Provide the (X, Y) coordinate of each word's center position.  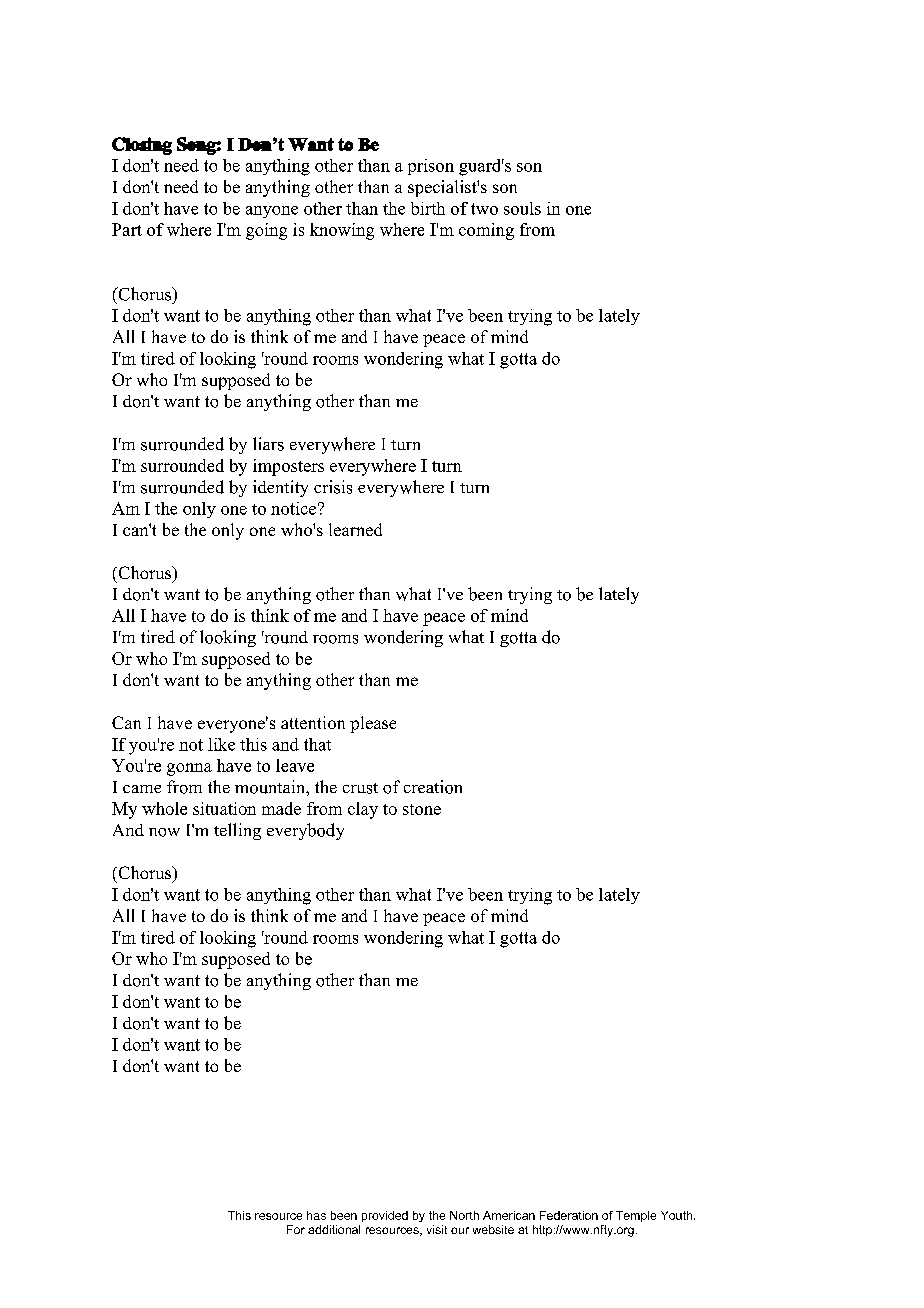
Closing (142, 146)
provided (385, 1216)
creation (433, 787)
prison (431, 167)
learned (355, 529)
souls (522, 208)
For (296, 1229)
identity (280, 488)
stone (422, 809)
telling (237, 831)
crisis (333, 487)
